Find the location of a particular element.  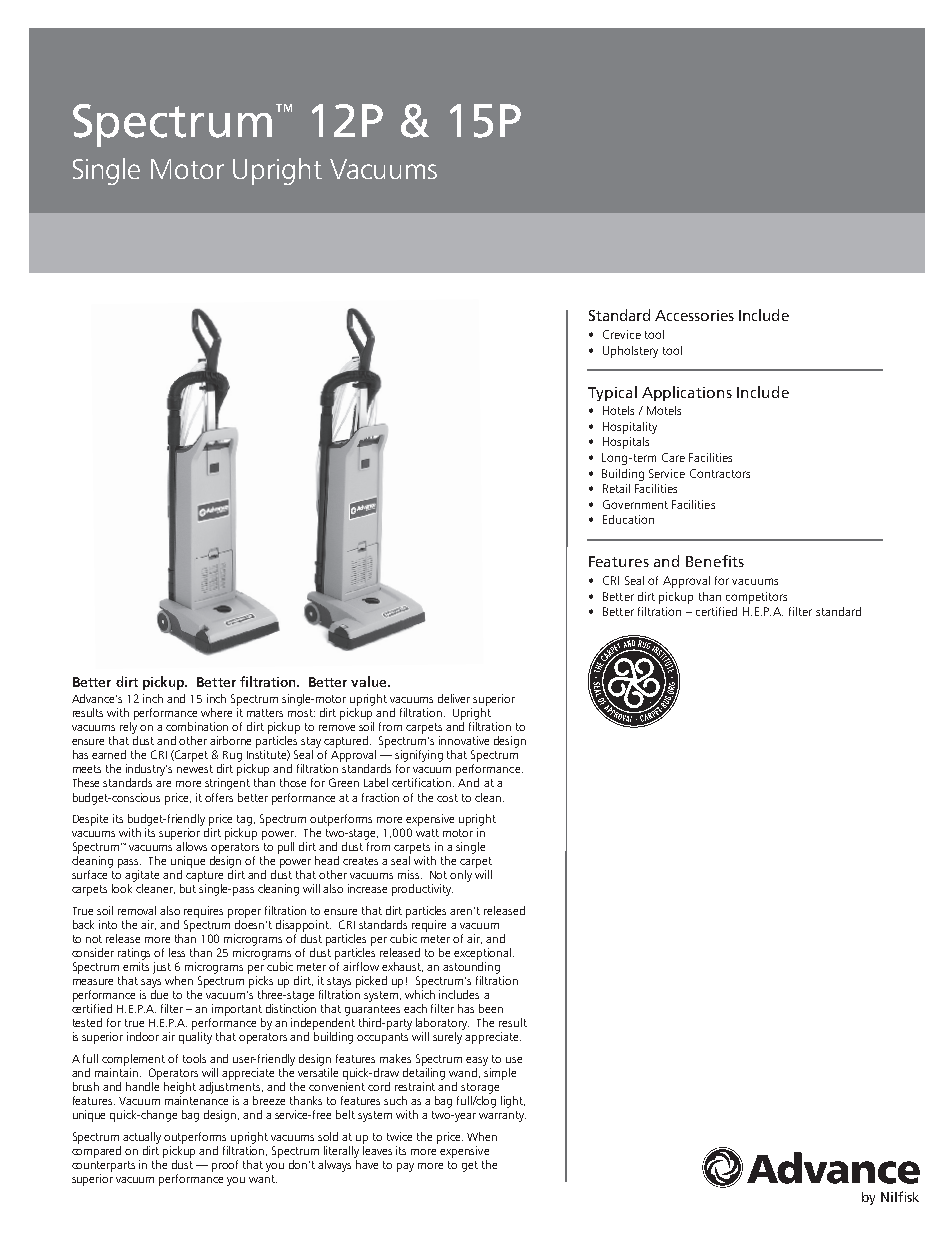

pay is located at coordinates (405, 1167).
